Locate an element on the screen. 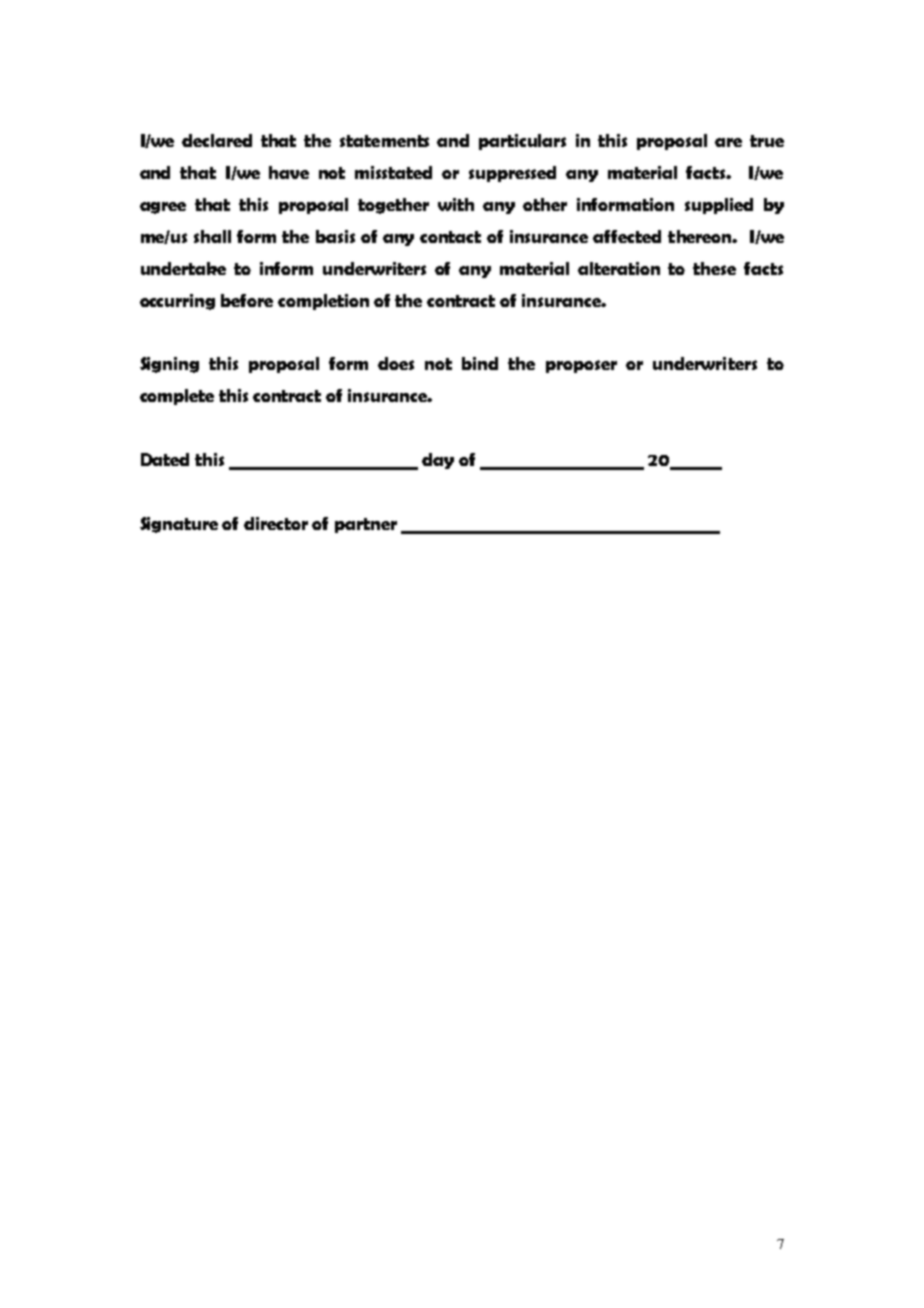 The image size is (924, 1308). partner is located at coordinates (366, 525).
